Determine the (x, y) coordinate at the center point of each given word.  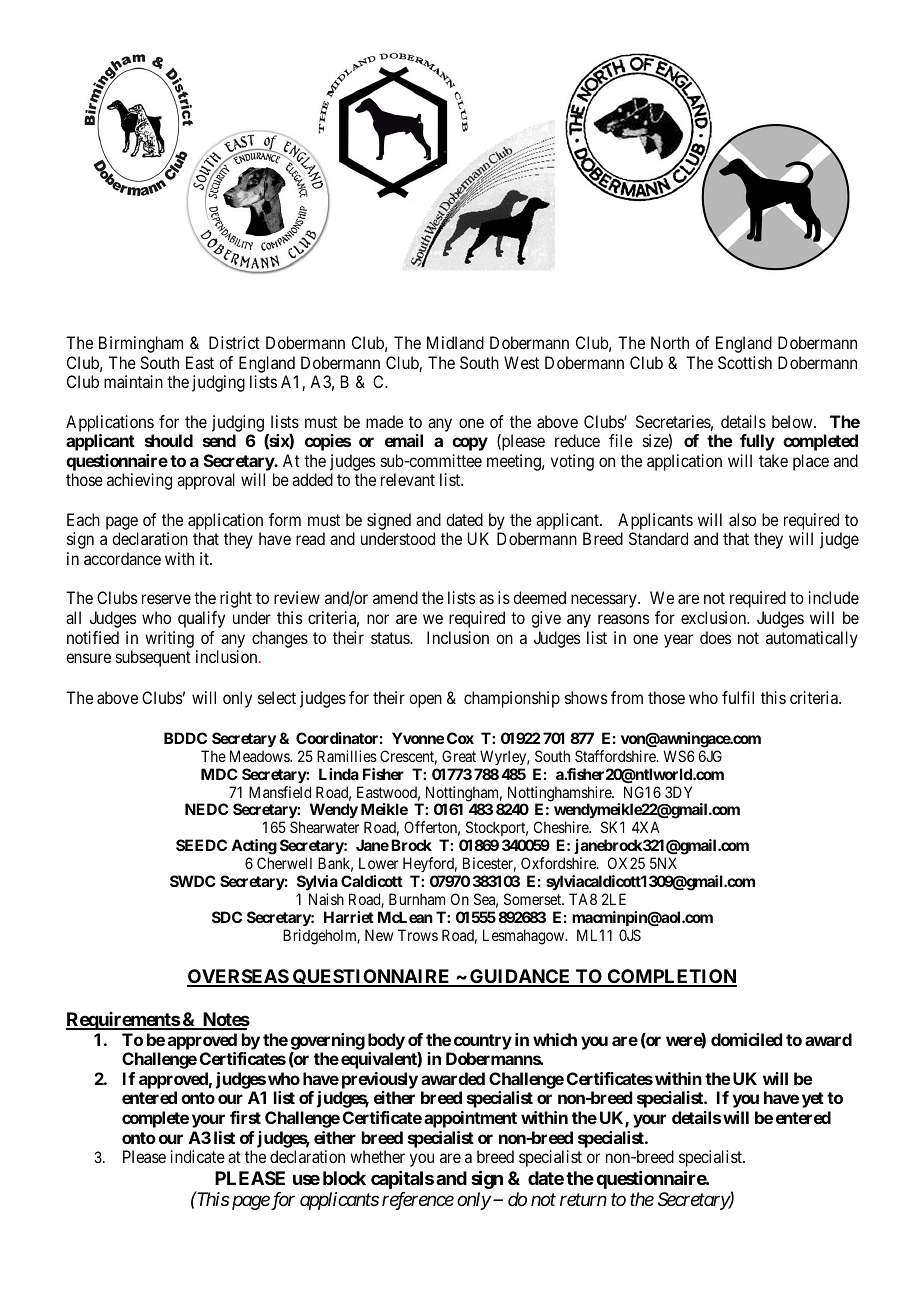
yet (813, 1100)
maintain (133, 381)
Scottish (745, 362)
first (245, 1117)
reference (418, 1201)
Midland (455, 342)
